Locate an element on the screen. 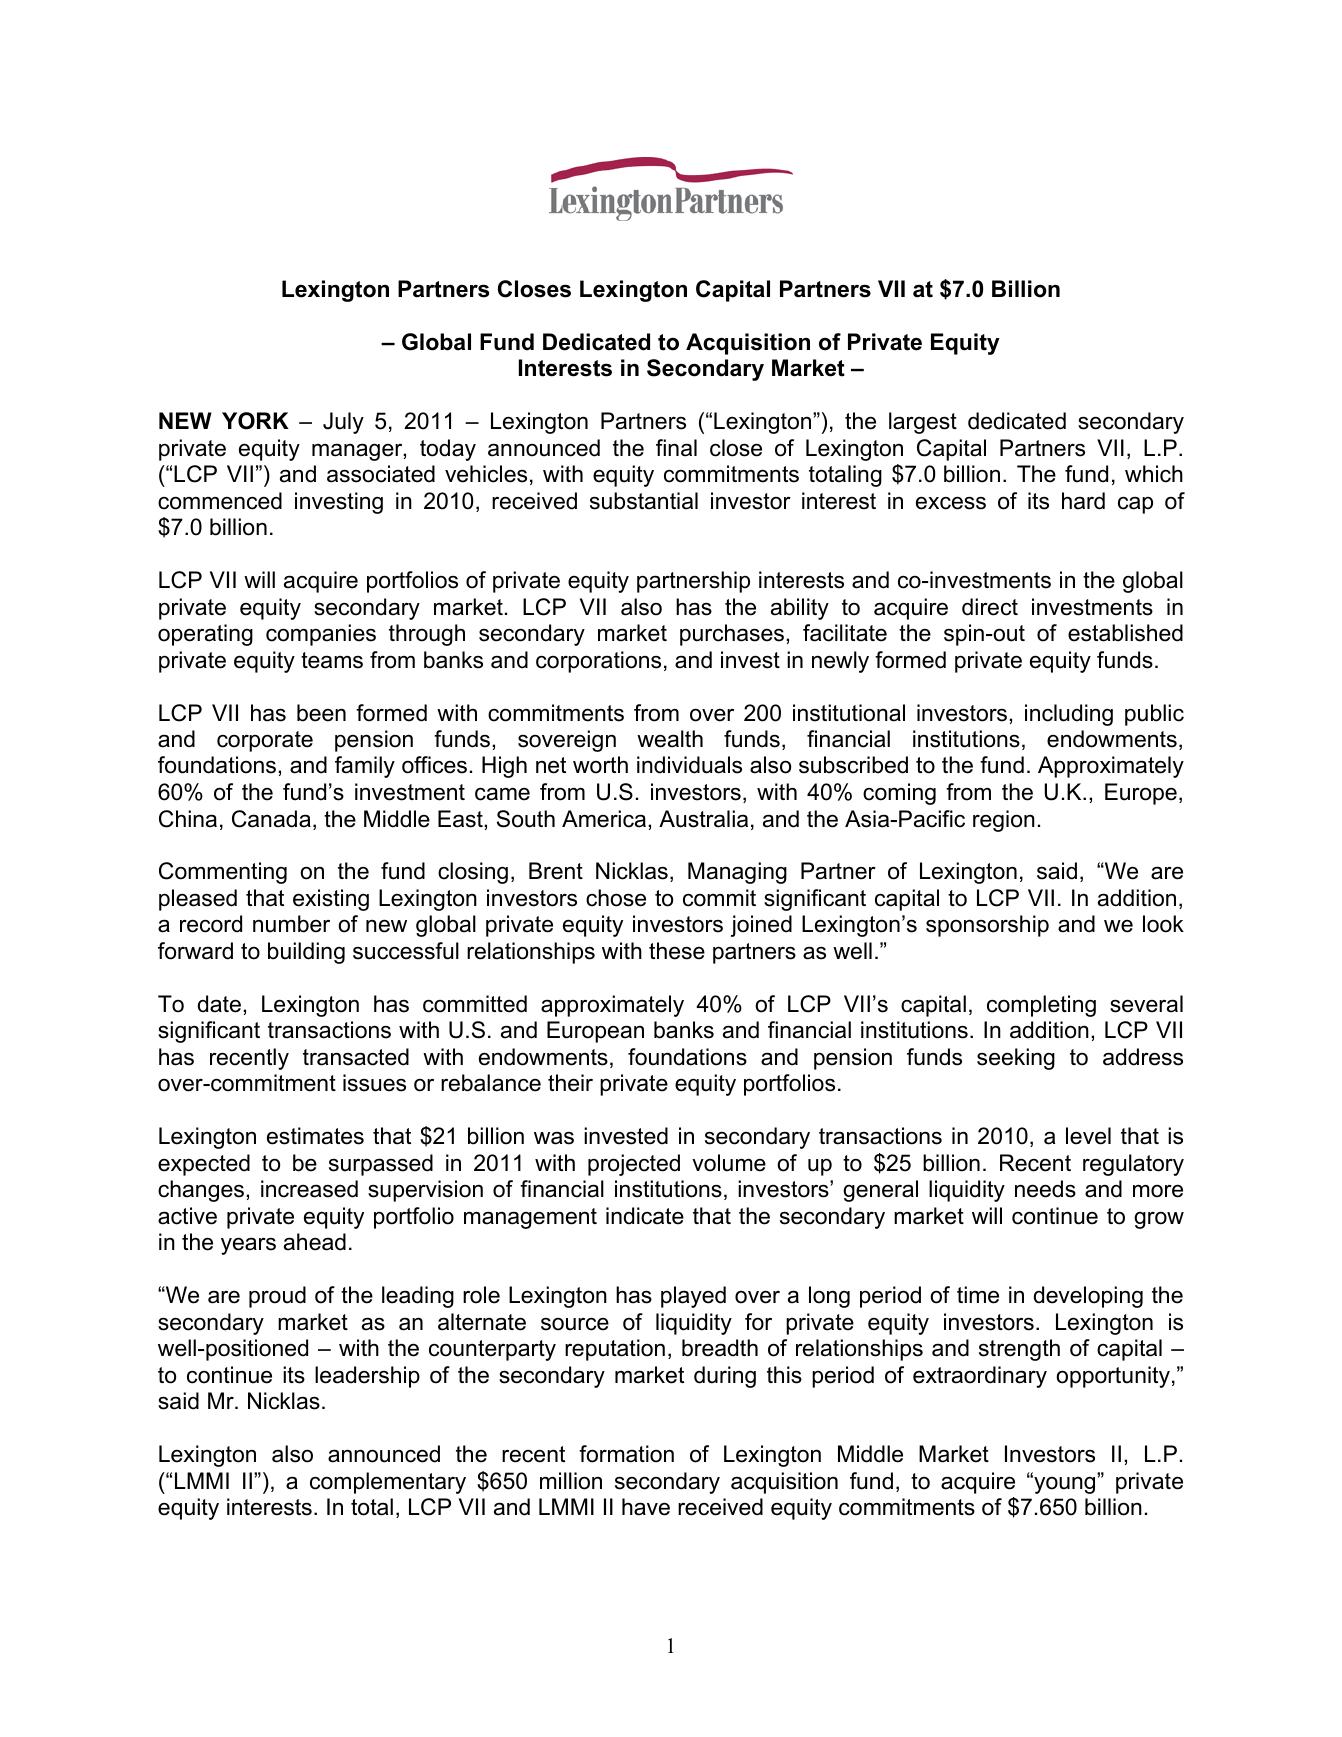 The height and width of the screenshot is (1737, 1342). young is located at coordinates (1063, 1484).
